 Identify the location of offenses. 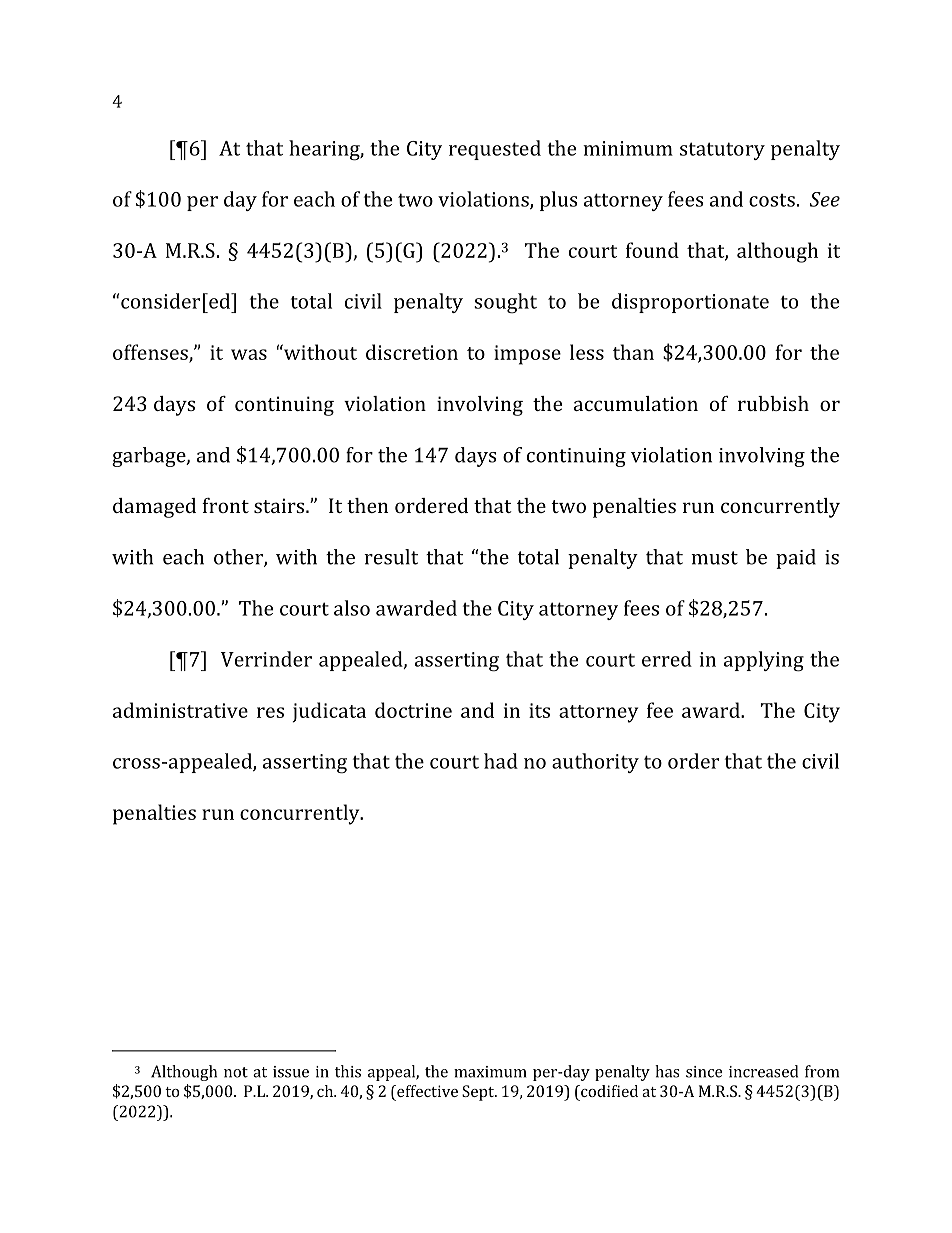
(151, 353).
